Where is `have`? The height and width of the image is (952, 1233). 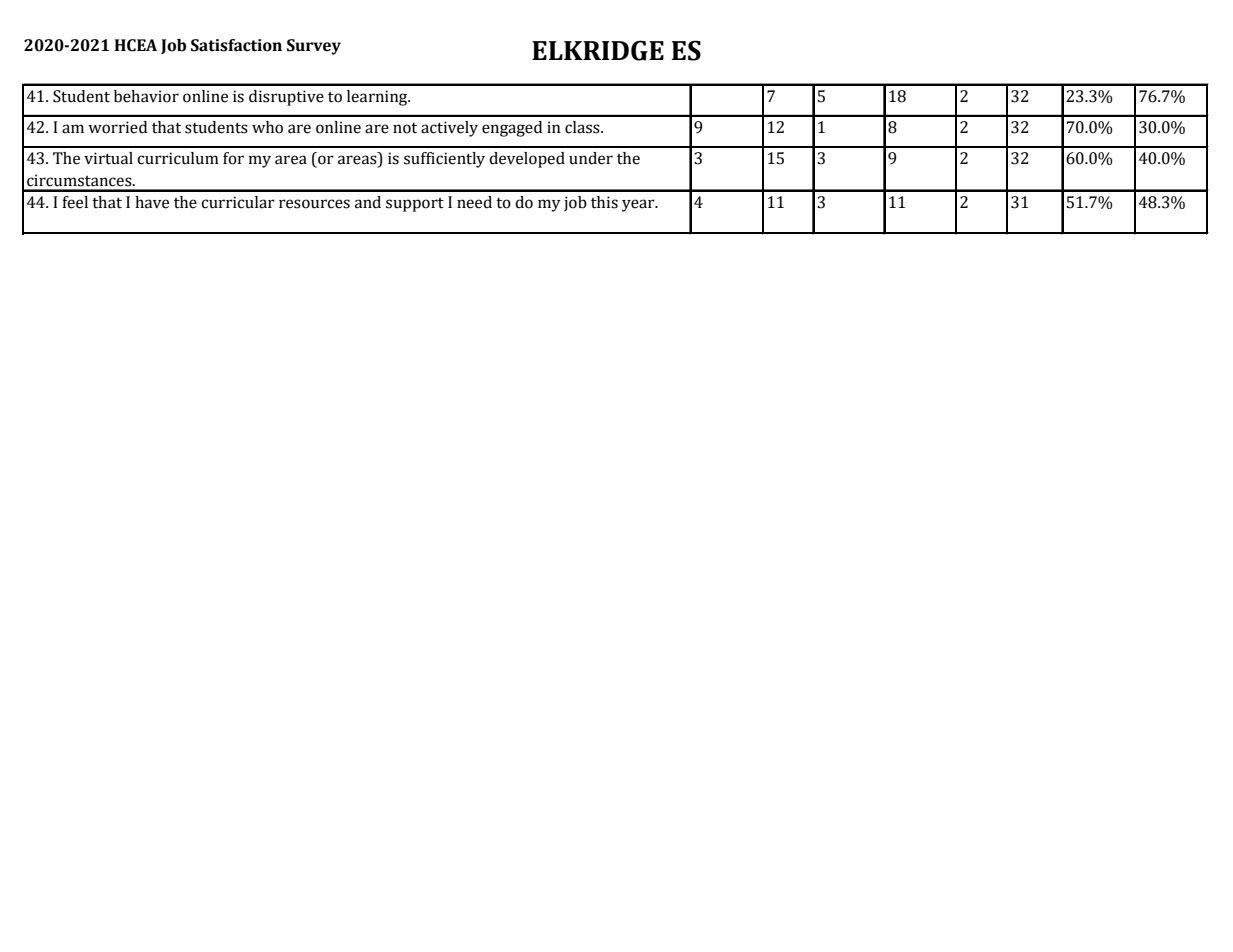 have is located at coordinates (152, 202).
